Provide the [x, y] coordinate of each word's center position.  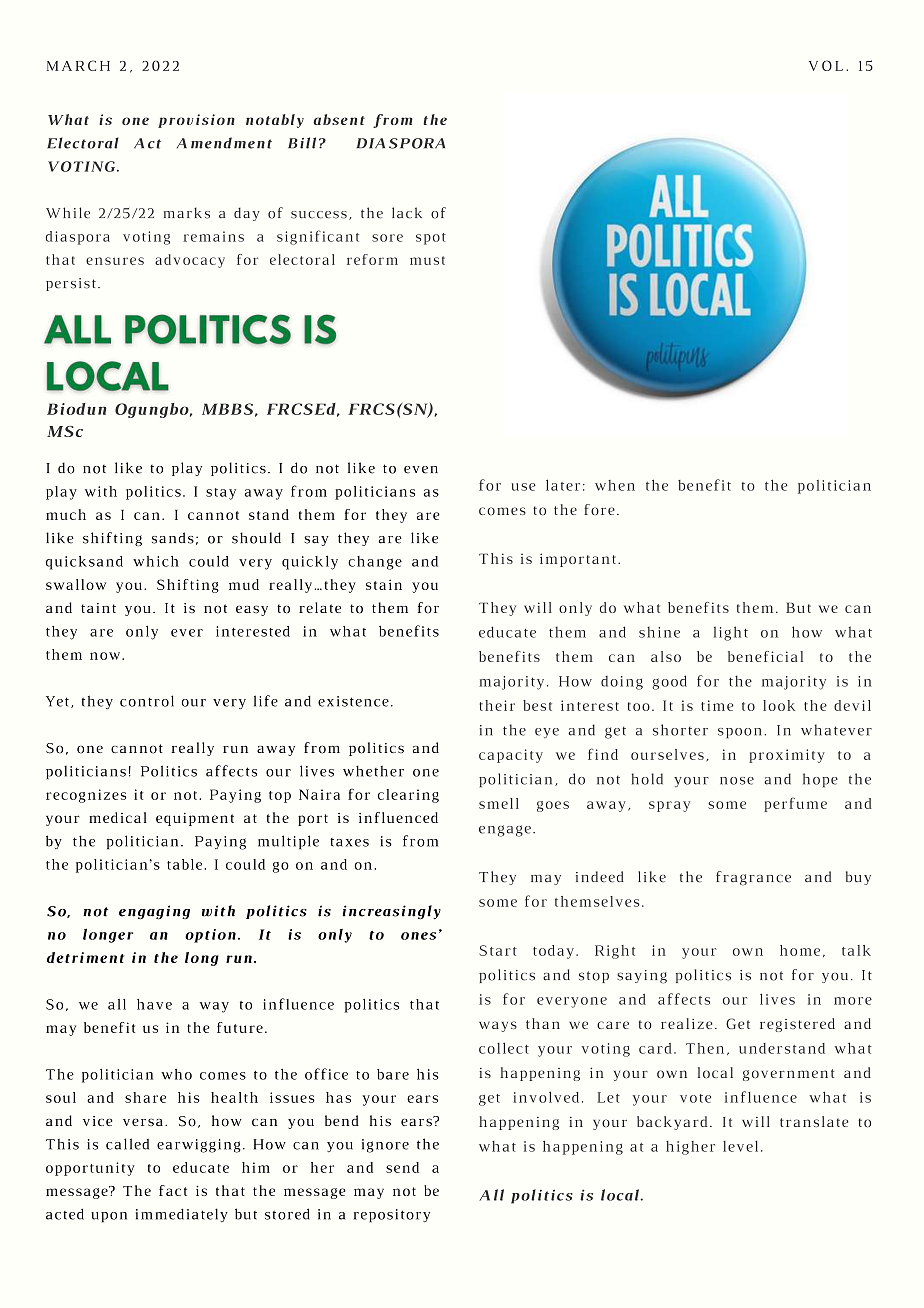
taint [98, 608]
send [402, 1167]
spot [431, 239]
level [740, 1146]
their [497, 705]
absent [339, 119]
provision [196, 121]
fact [173, 1190]
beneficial [765, 656]
